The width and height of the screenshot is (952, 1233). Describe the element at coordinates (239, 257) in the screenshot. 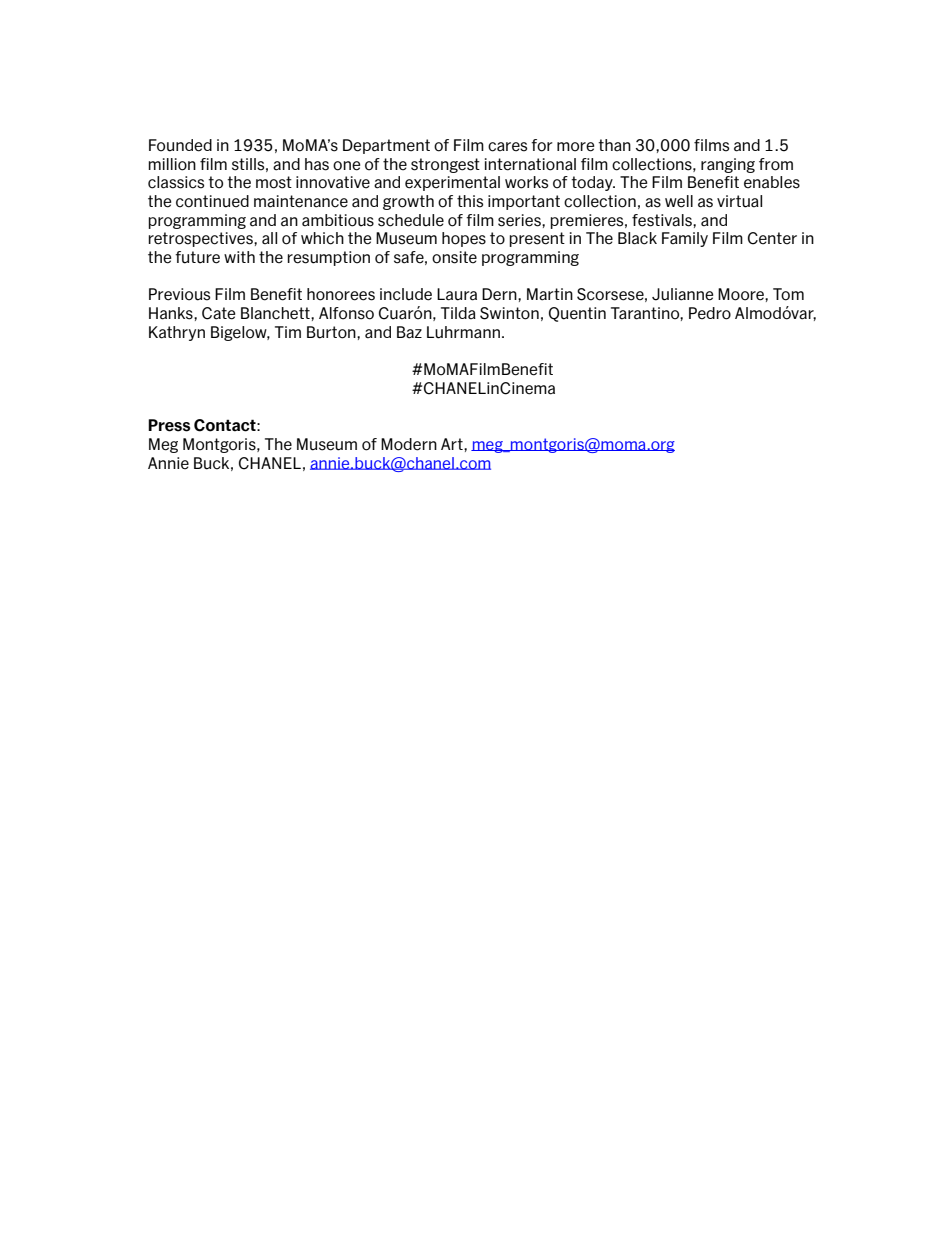

I see `with` at that location.
